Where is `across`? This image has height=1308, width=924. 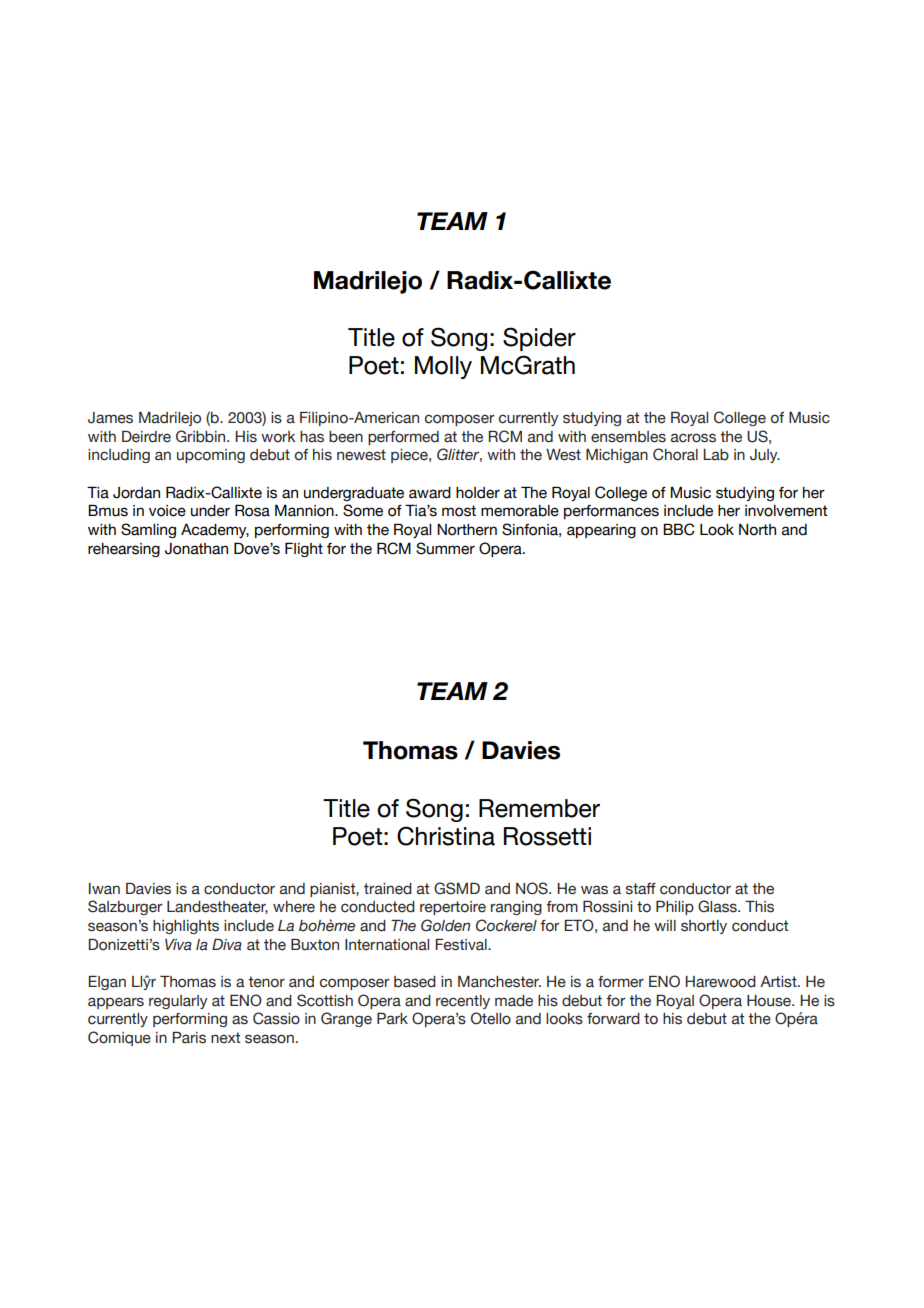
across is located at coordinates (693, 438).
